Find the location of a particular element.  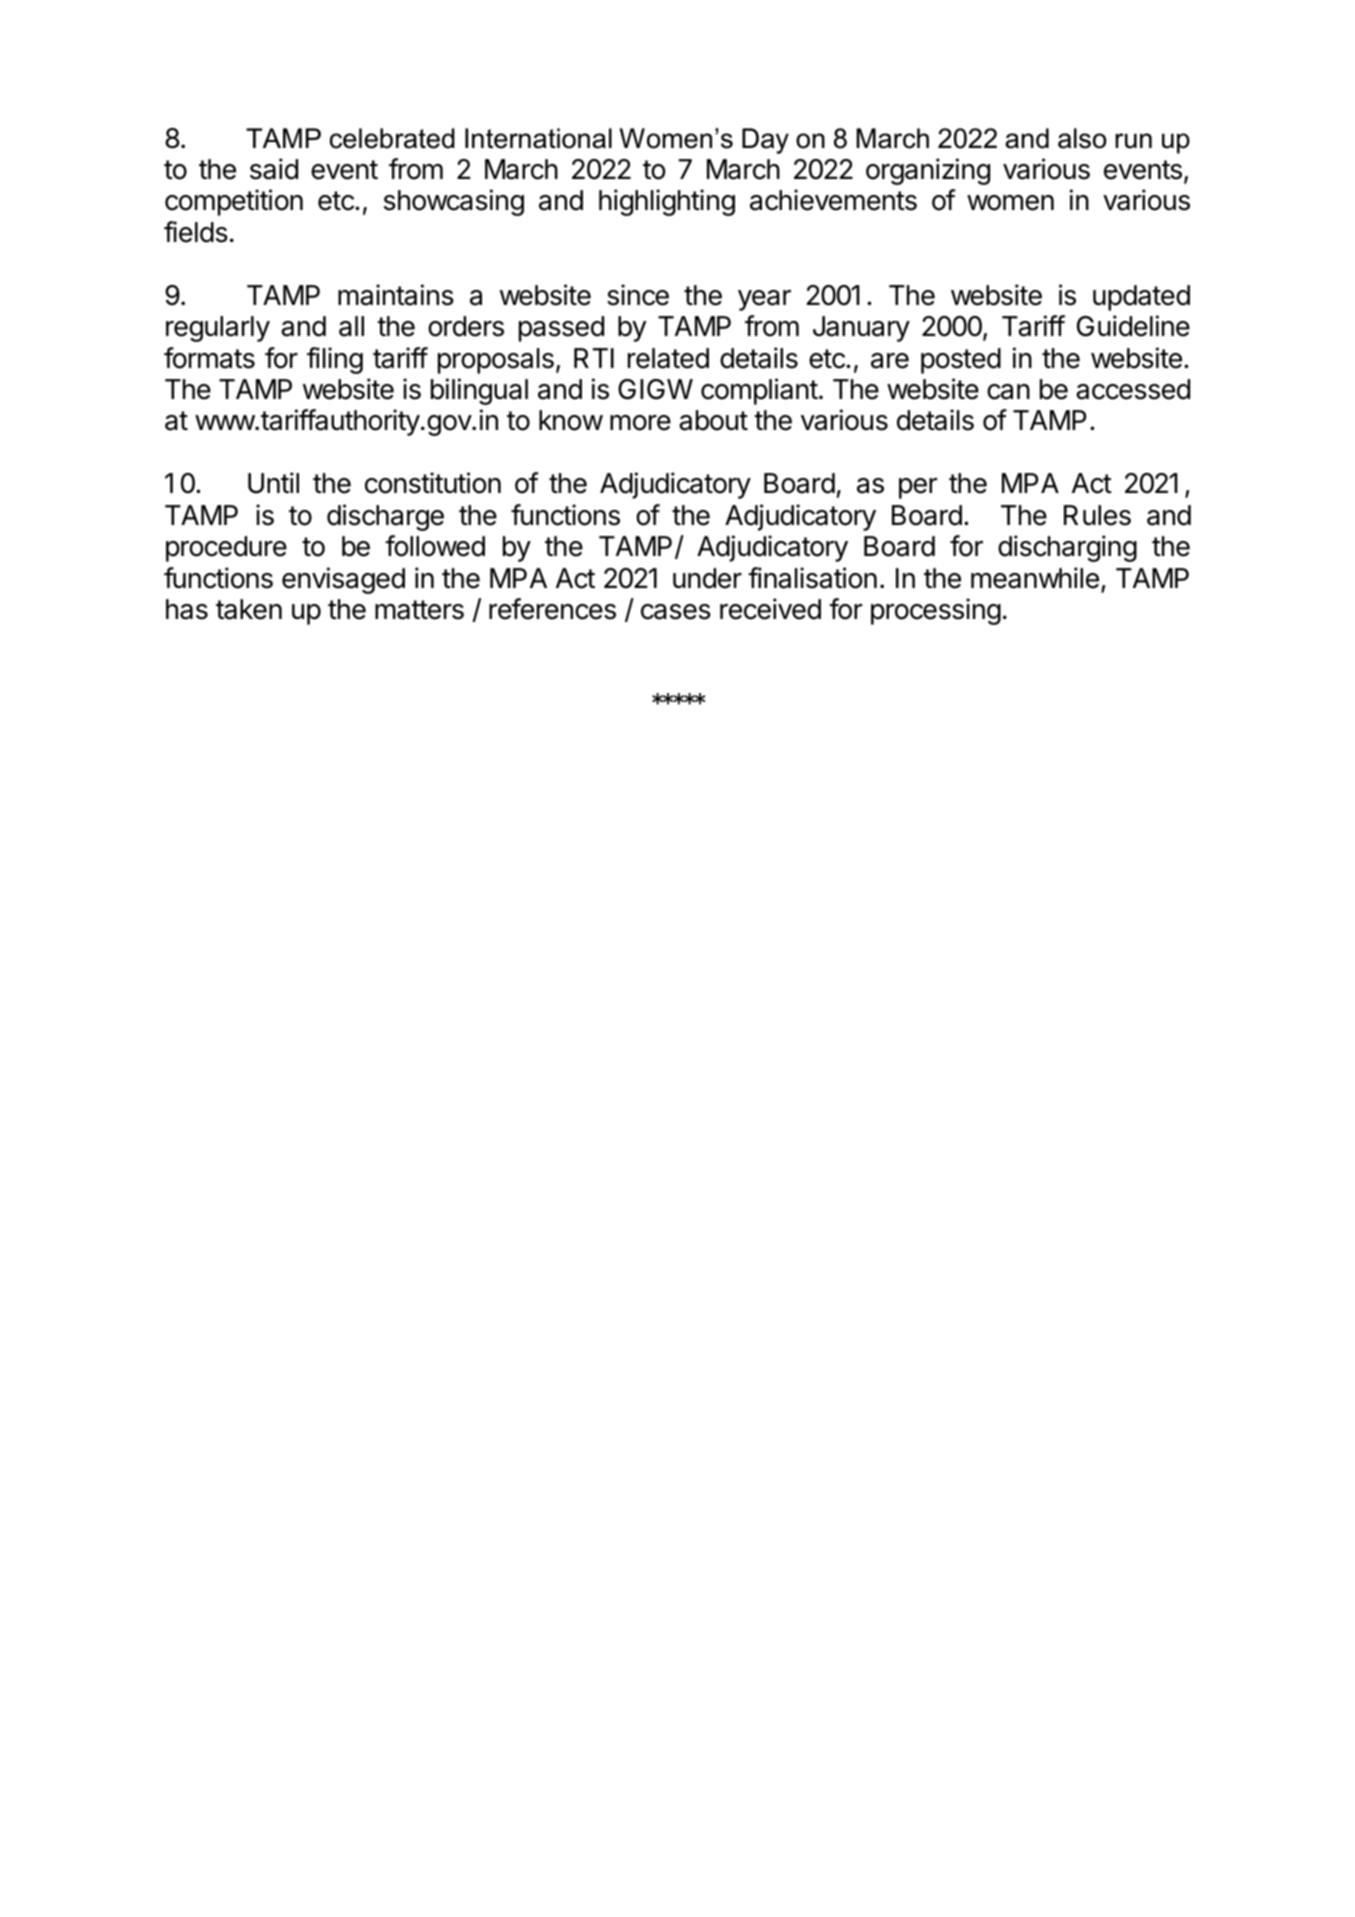

since is located at coordinates (638, 295).
